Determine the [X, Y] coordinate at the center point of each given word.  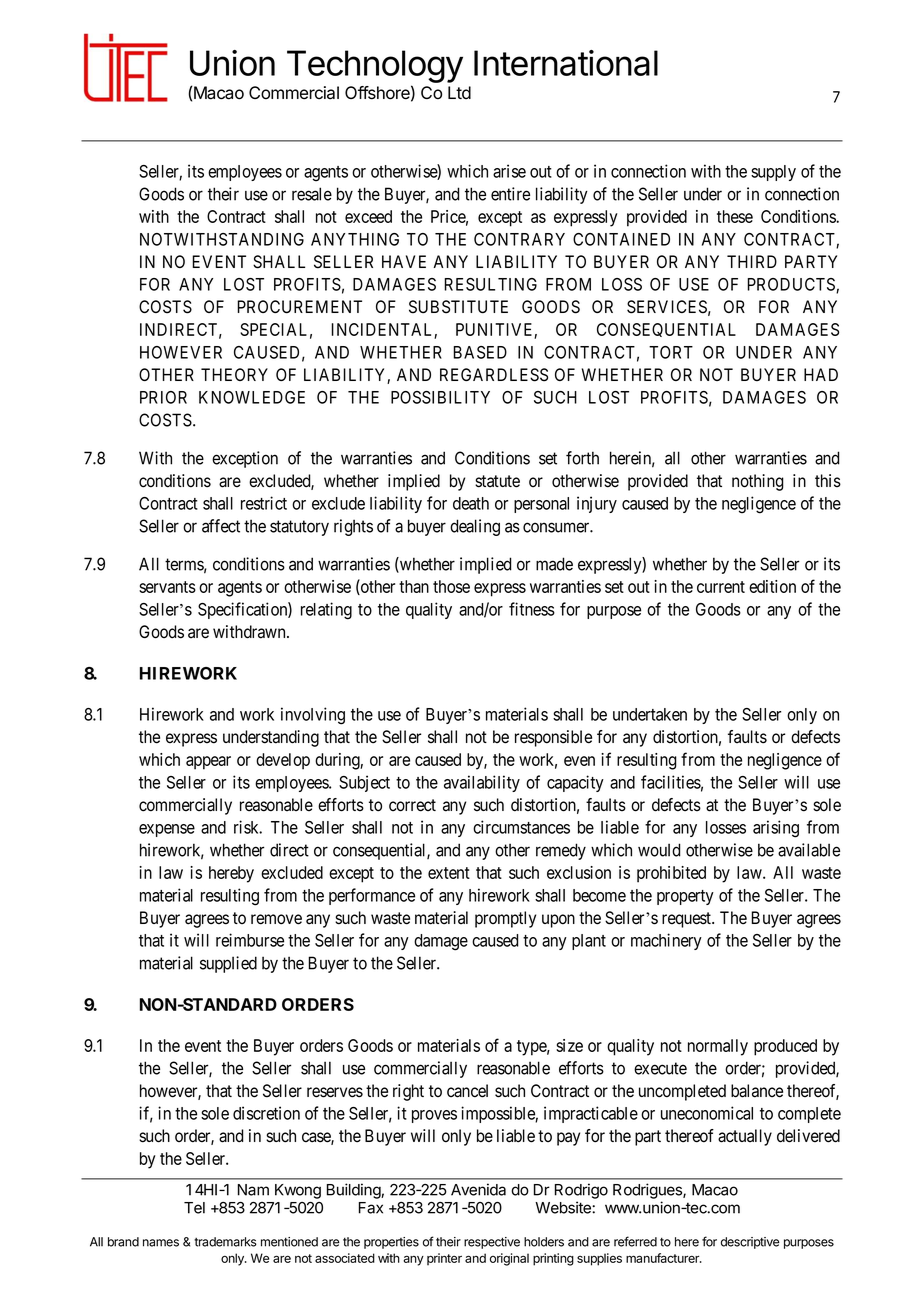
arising [776, 829]
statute [497, 481]
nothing [758, 482]
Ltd [459, 92]
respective [492, 1243]
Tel [194, 1208]
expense [167, 830]
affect [221, 526]
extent [449, 873]
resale [312, 194]
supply [773, 173]
